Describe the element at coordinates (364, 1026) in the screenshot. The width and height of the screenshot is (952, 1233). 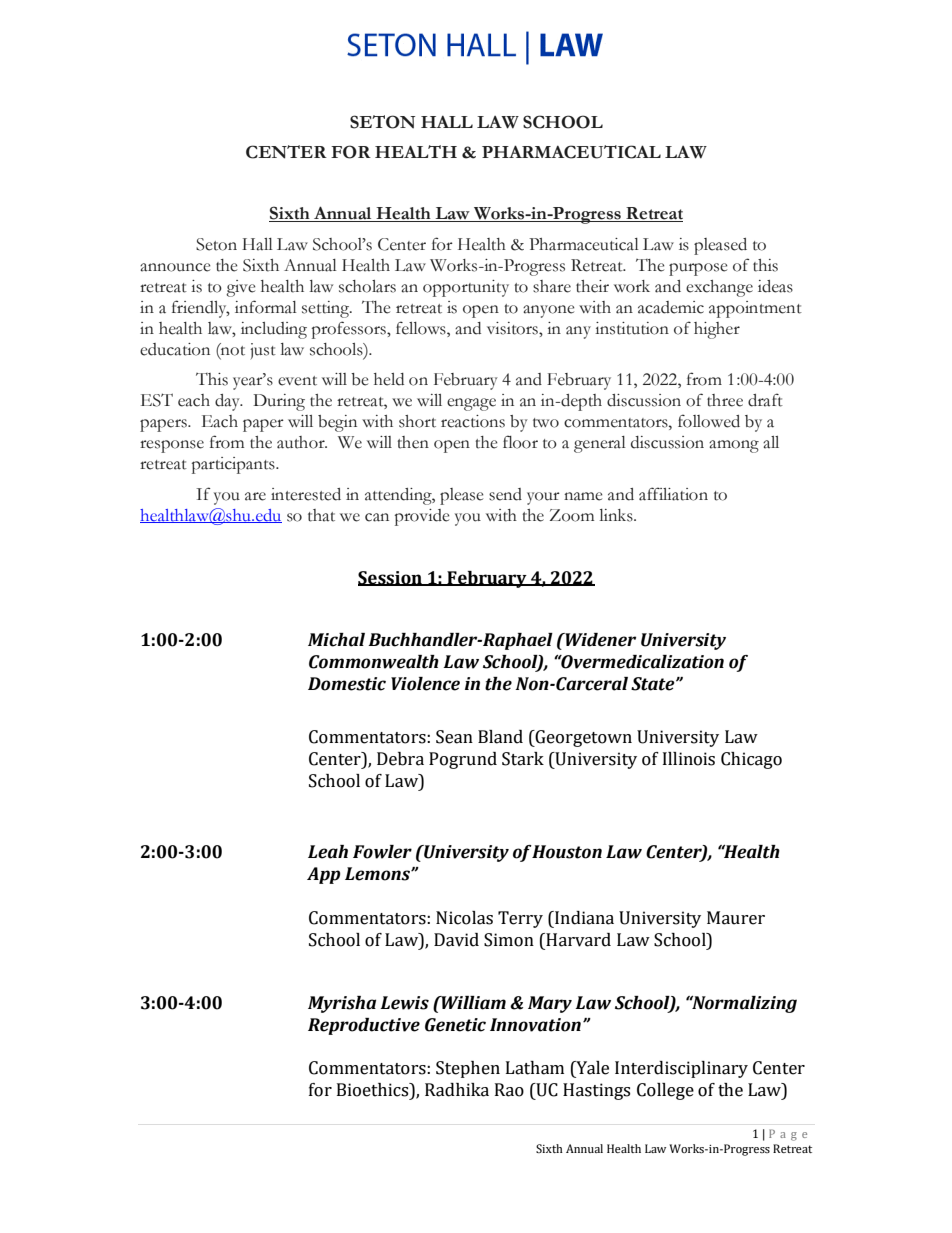
I see `Reproductive` at that location.
